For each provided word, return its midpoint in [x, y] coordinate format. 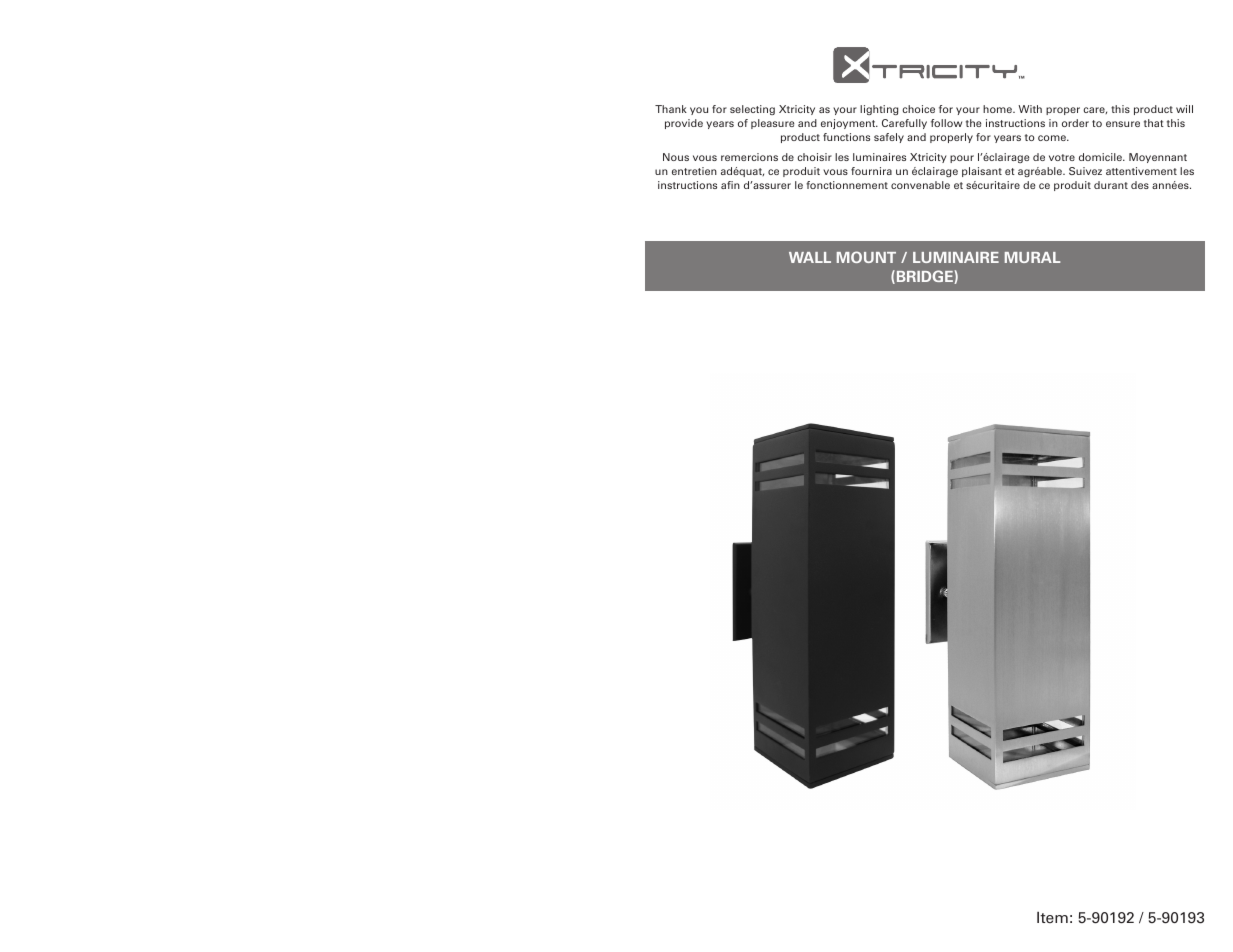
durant [1111, 185]
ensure [1123, 124]
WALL [810, 257]
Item [1052, 917]
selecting [752, 110]
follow [946, 123]
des [1140, 185]
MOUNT [866, 257]
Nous [676, 157]
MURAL [1032, 257]
